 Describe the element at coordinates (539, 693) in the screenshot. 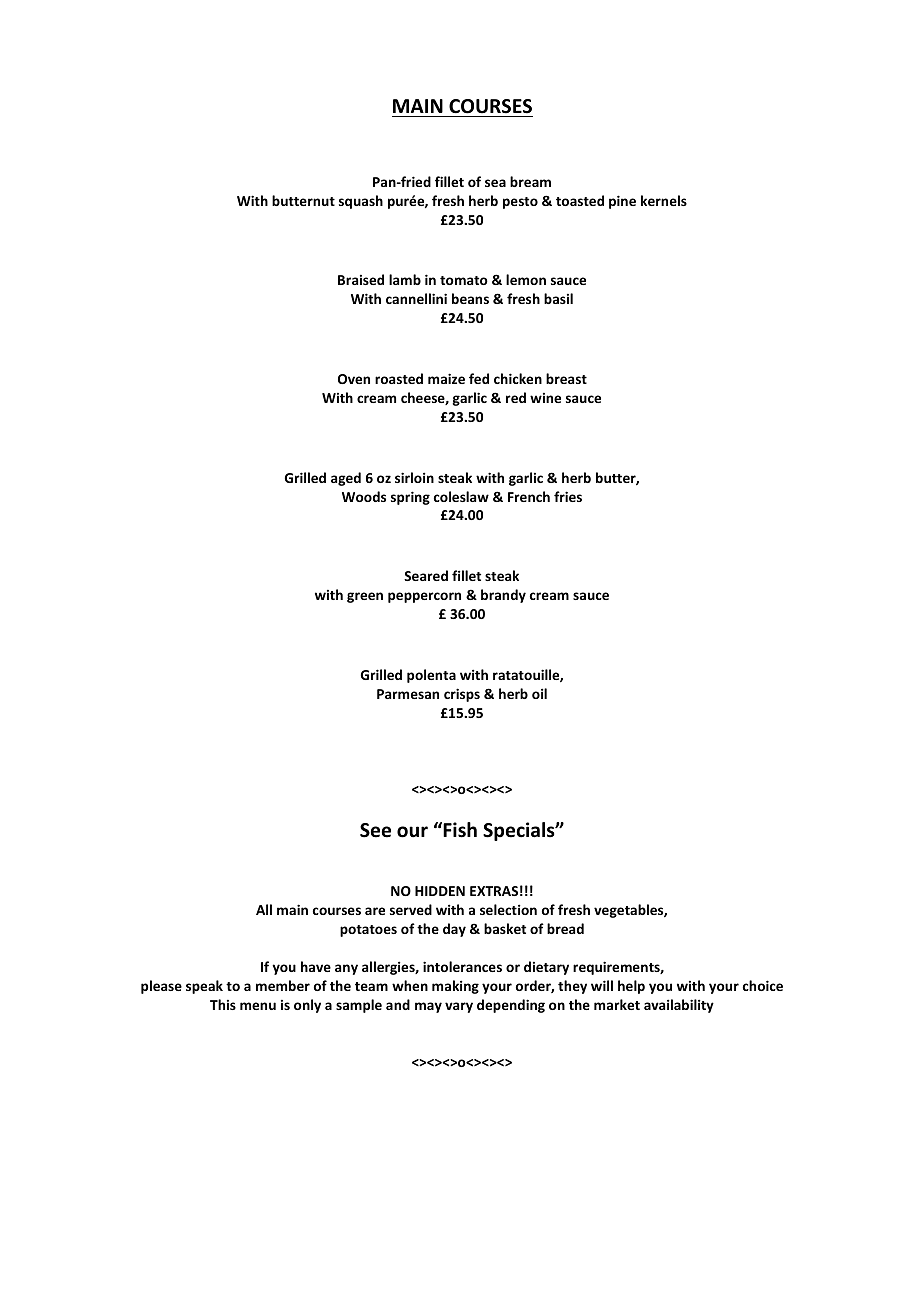

I see `oil` at that location.
